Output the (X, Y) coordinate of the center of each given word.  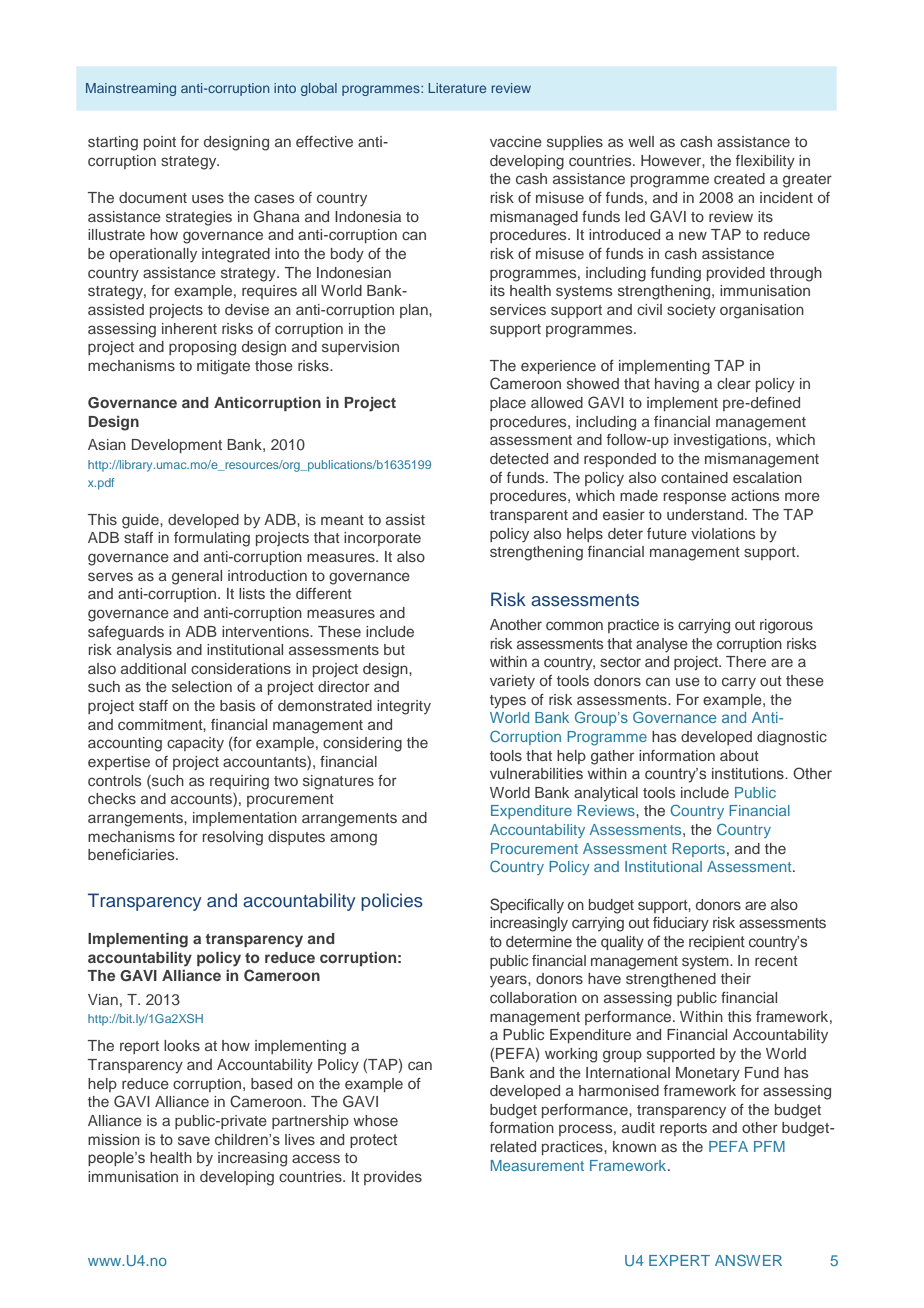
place (508, 404)
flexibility (765, 162)
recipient (717, 943)
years (509, 981)
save (194, 1140)
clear (734, 383)
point (160, 143)
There (746, 661)
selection (202, 686)
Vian (103, 999)
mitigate (223, 367)
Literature (457, 88)
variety (512, 682)
